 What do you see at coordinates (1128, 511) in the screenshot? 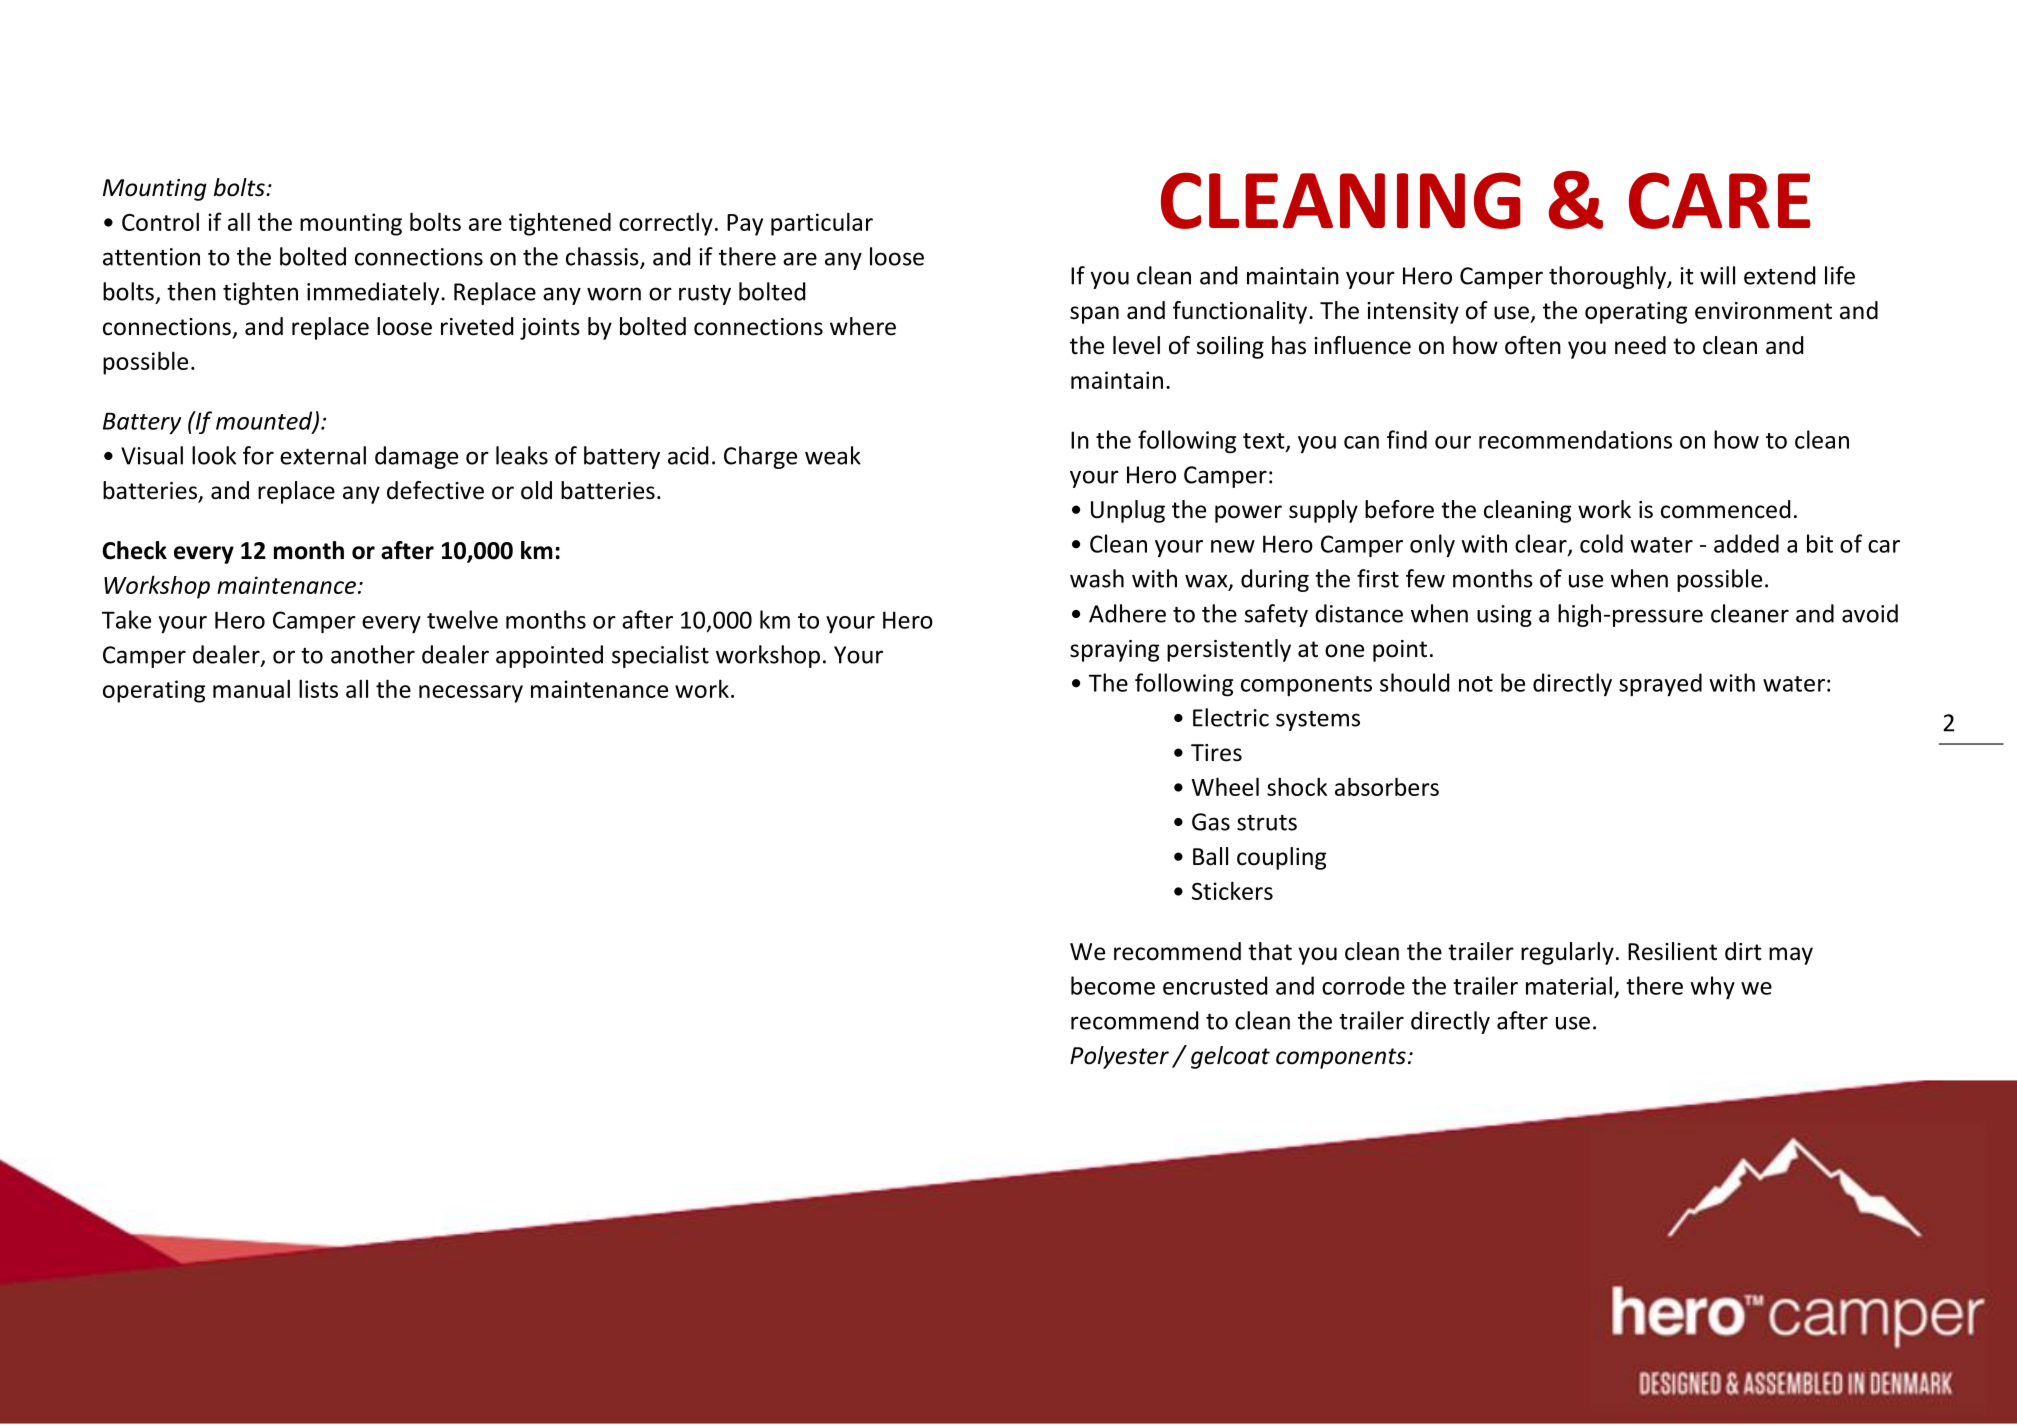
I see `Unplug` at bounding box center [1128, 511].
